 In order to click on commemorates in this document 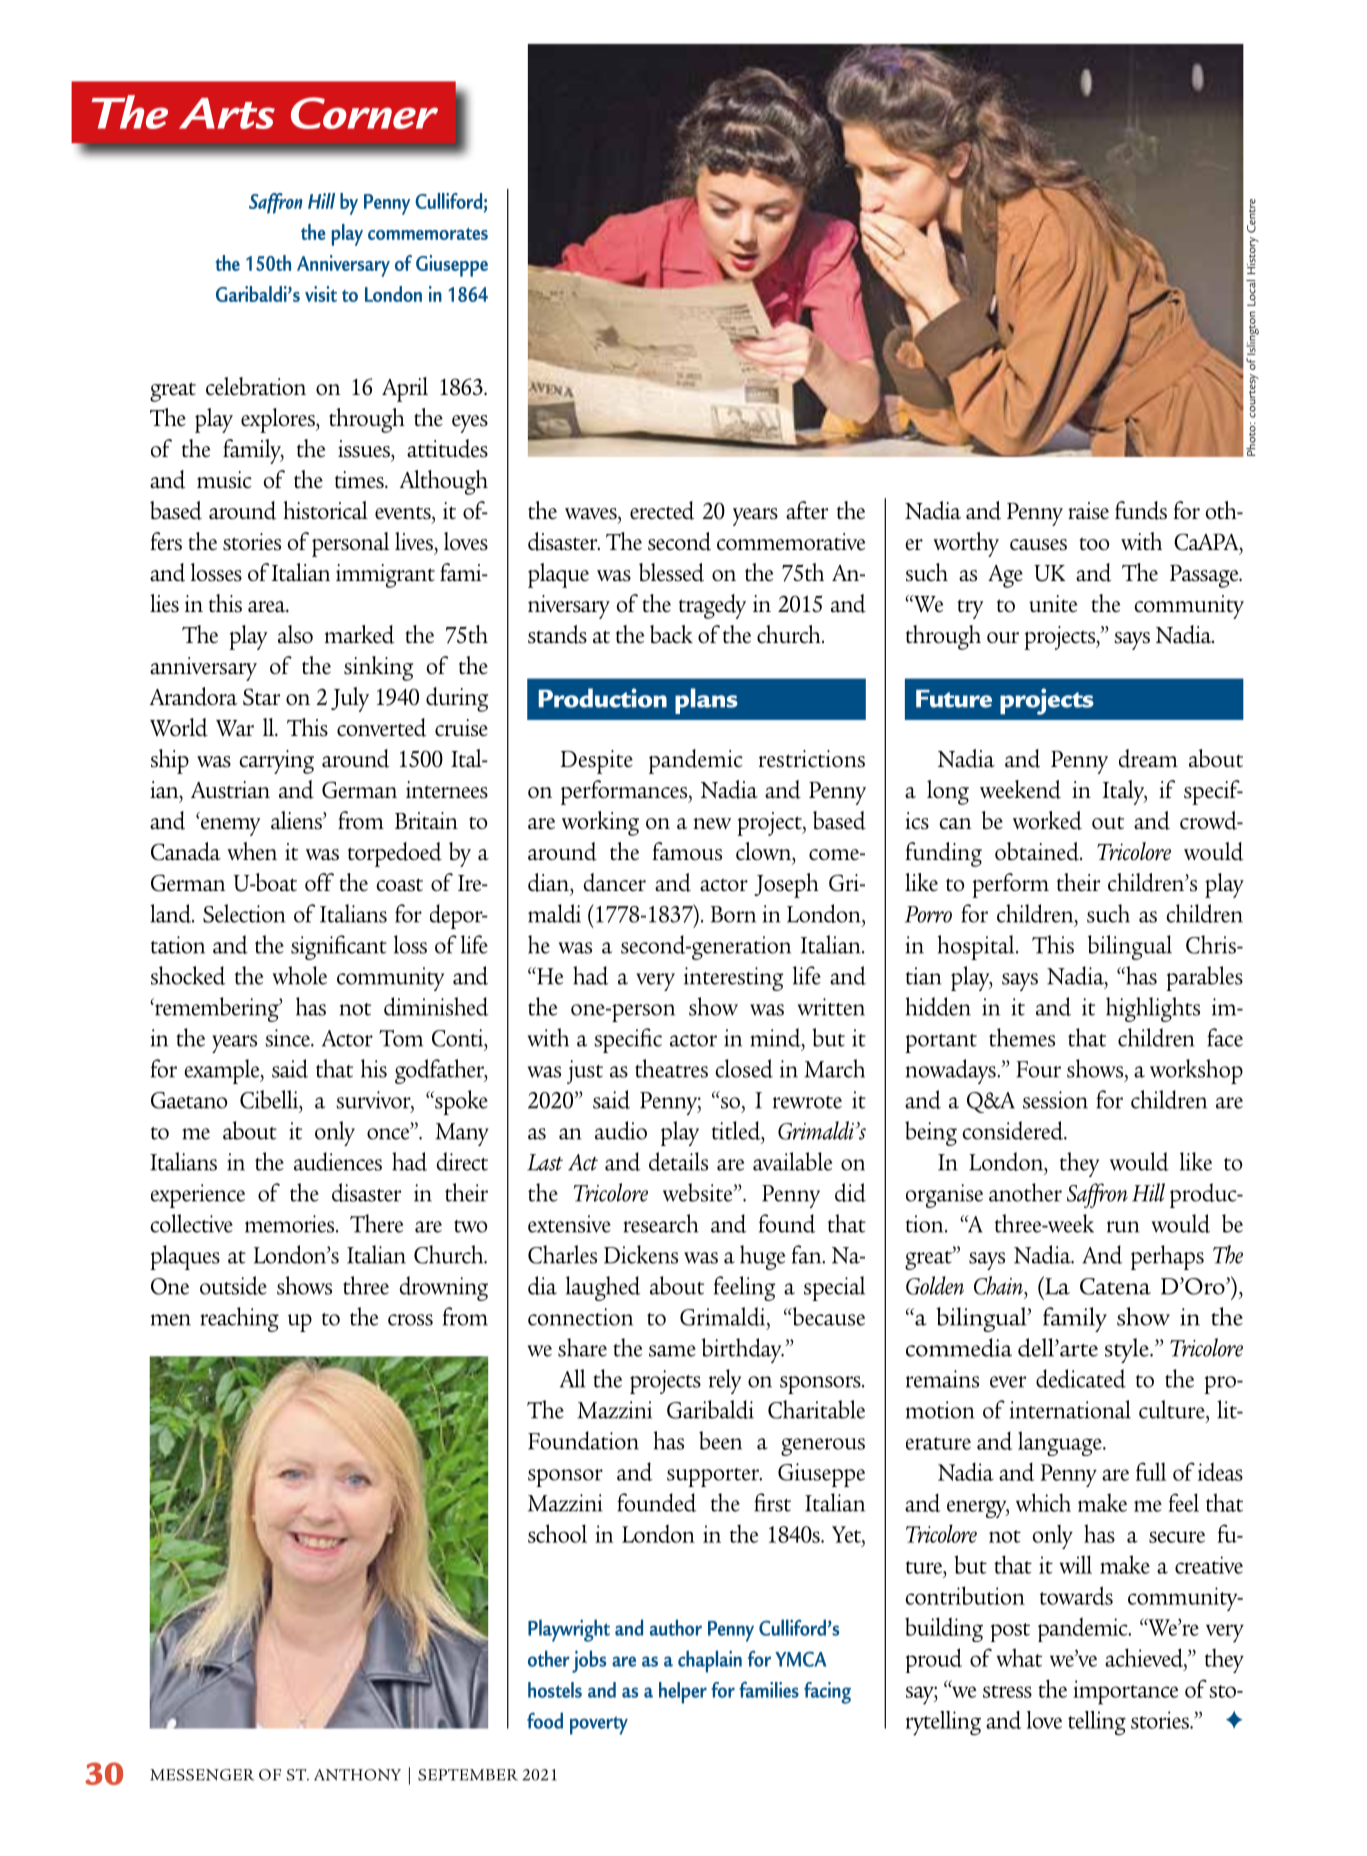, I will do `click(428, 234)`.
